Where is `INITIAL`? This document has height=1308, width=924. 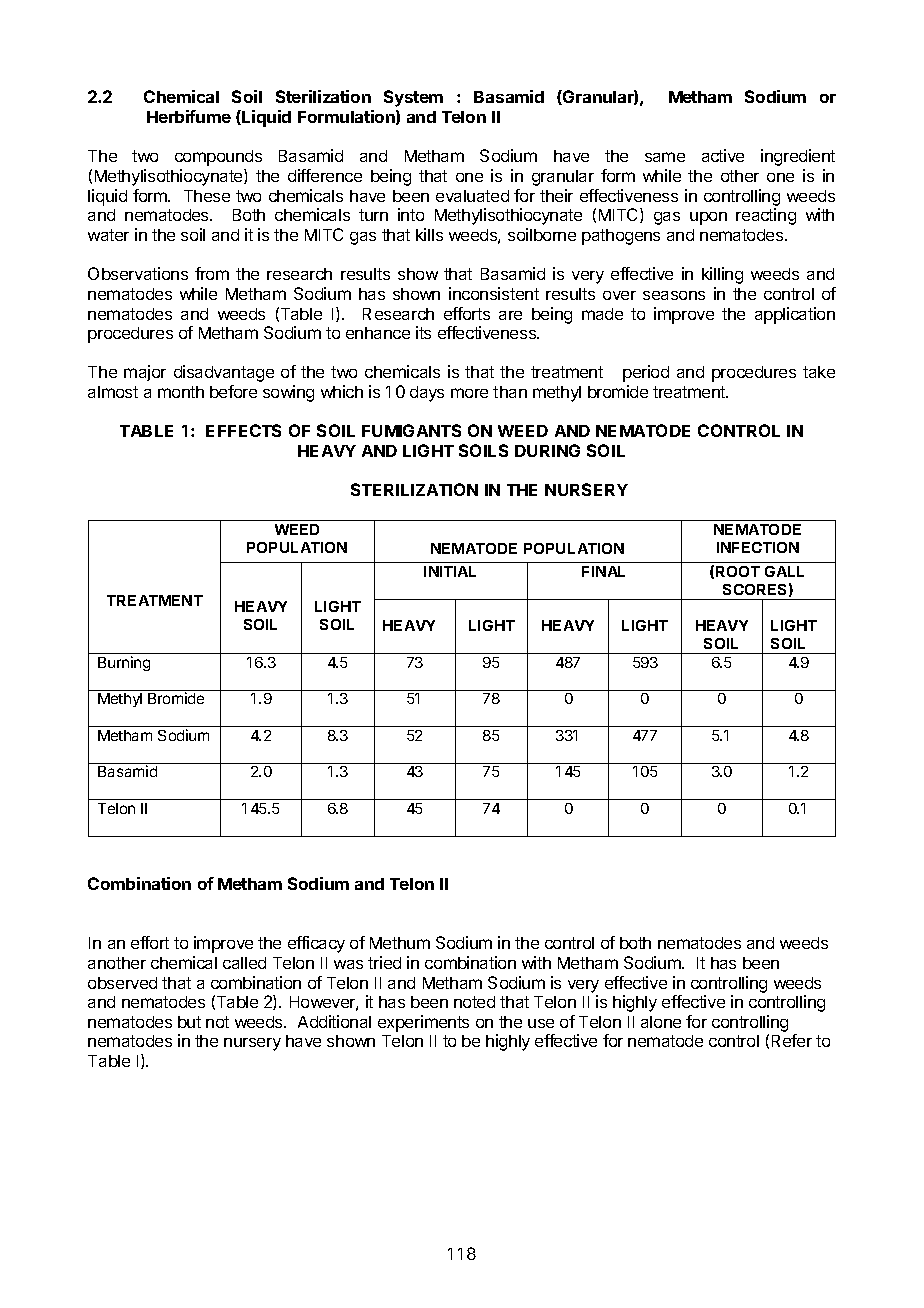 INITIAL is located at coordinates (450, 571).
